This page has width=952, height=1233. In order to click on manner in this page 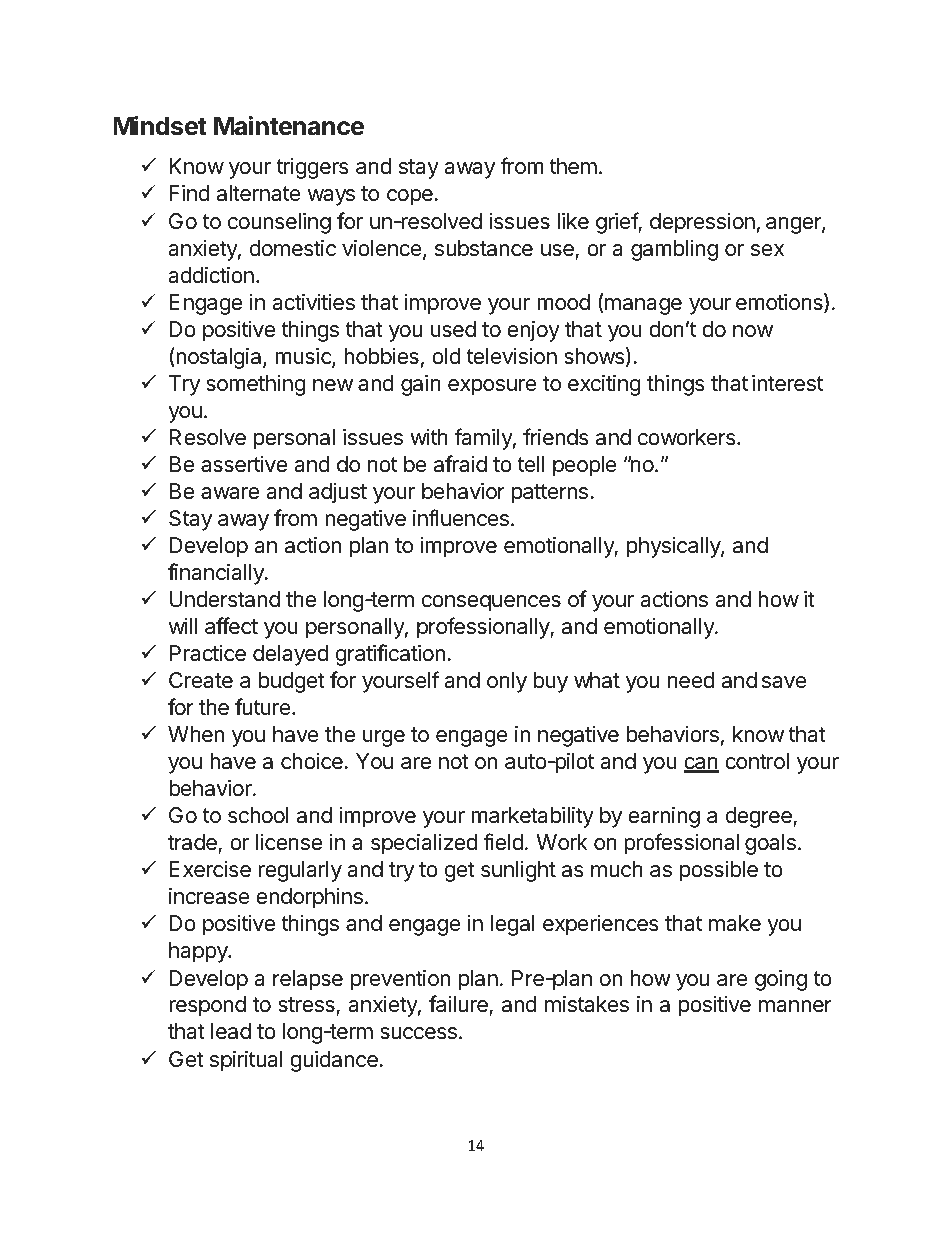, I will do `click(795, 1006)`.
